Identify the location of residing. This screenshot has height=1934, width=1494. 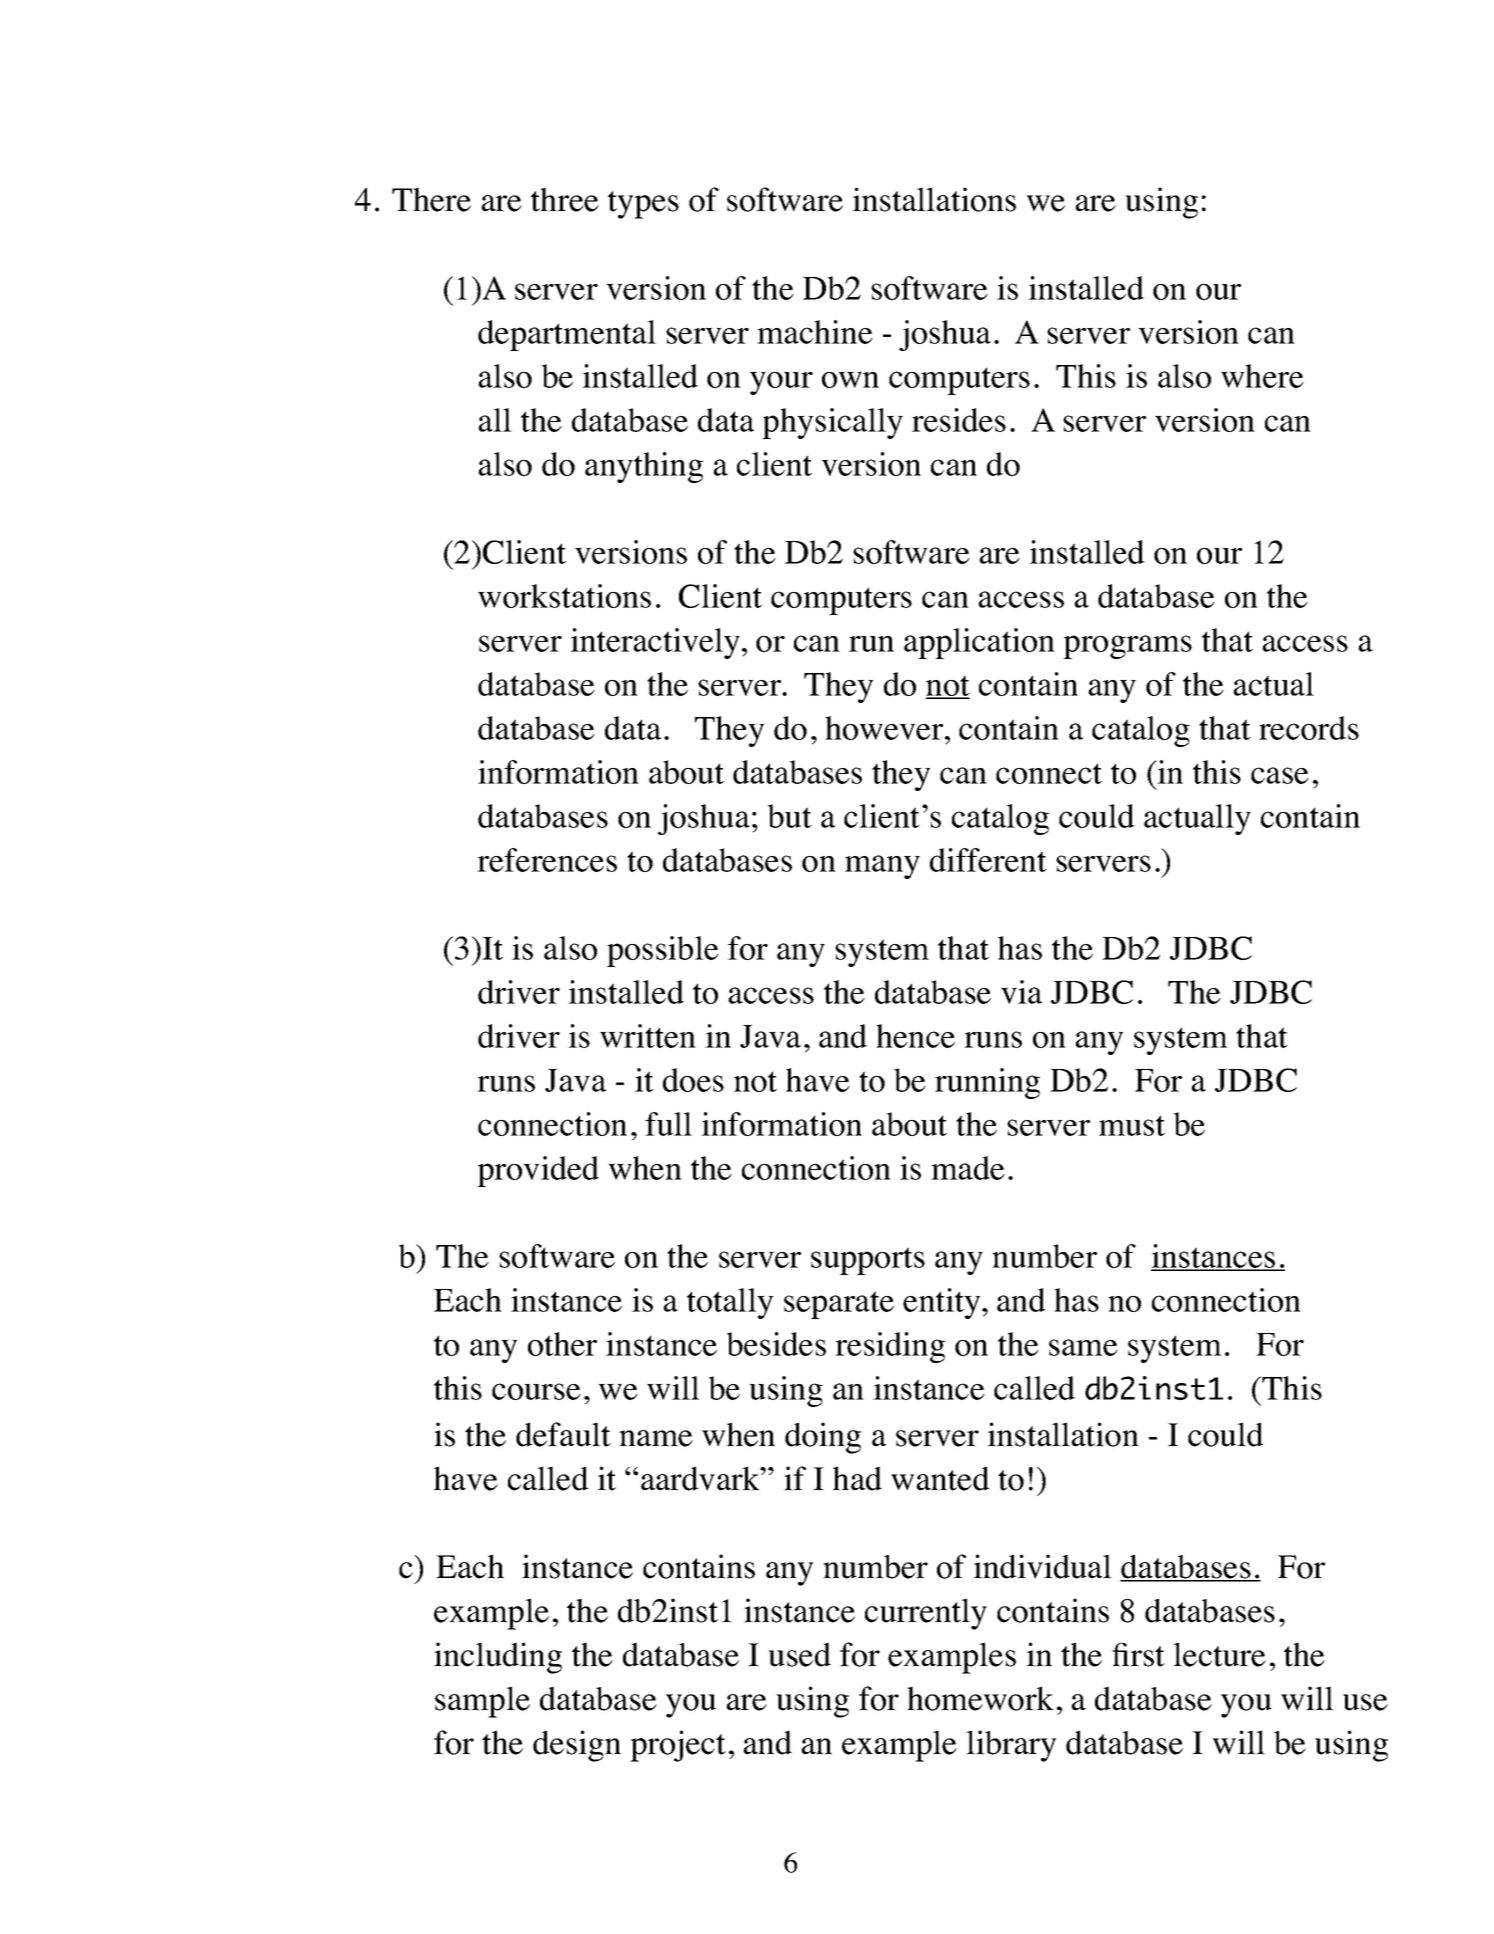
(890, 1347).
